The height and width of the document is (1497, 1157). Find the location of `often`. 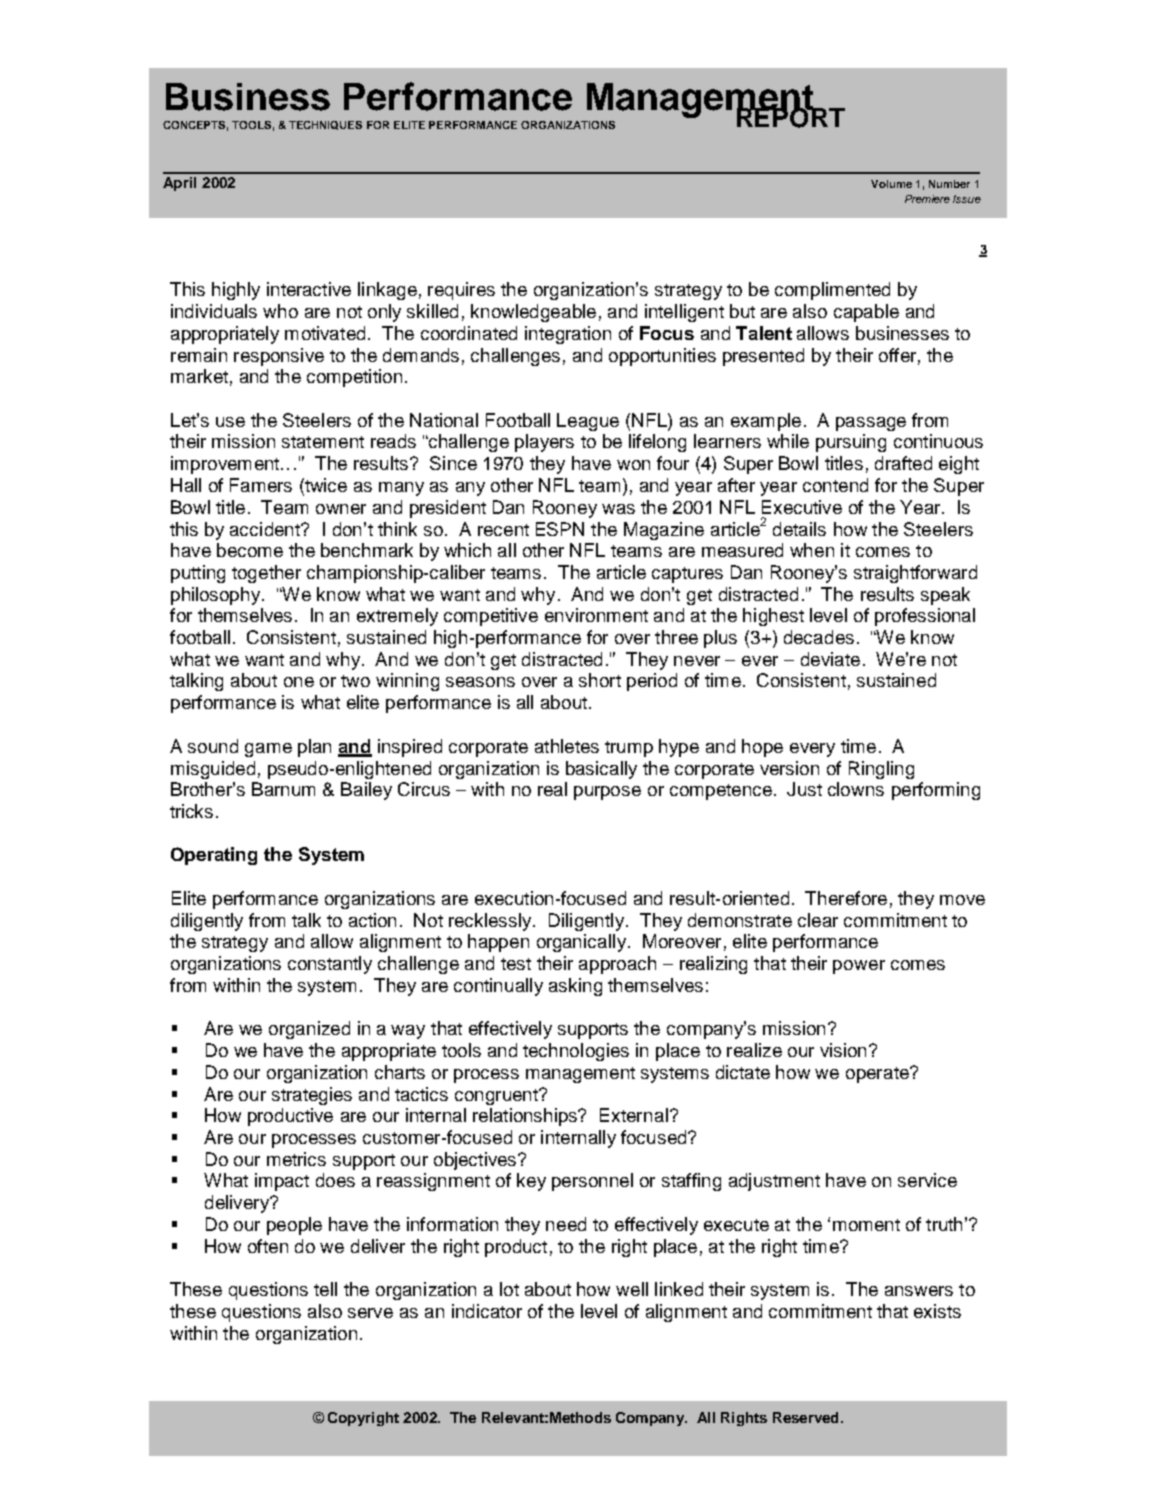

often is located at coordinates (268, 1246).
